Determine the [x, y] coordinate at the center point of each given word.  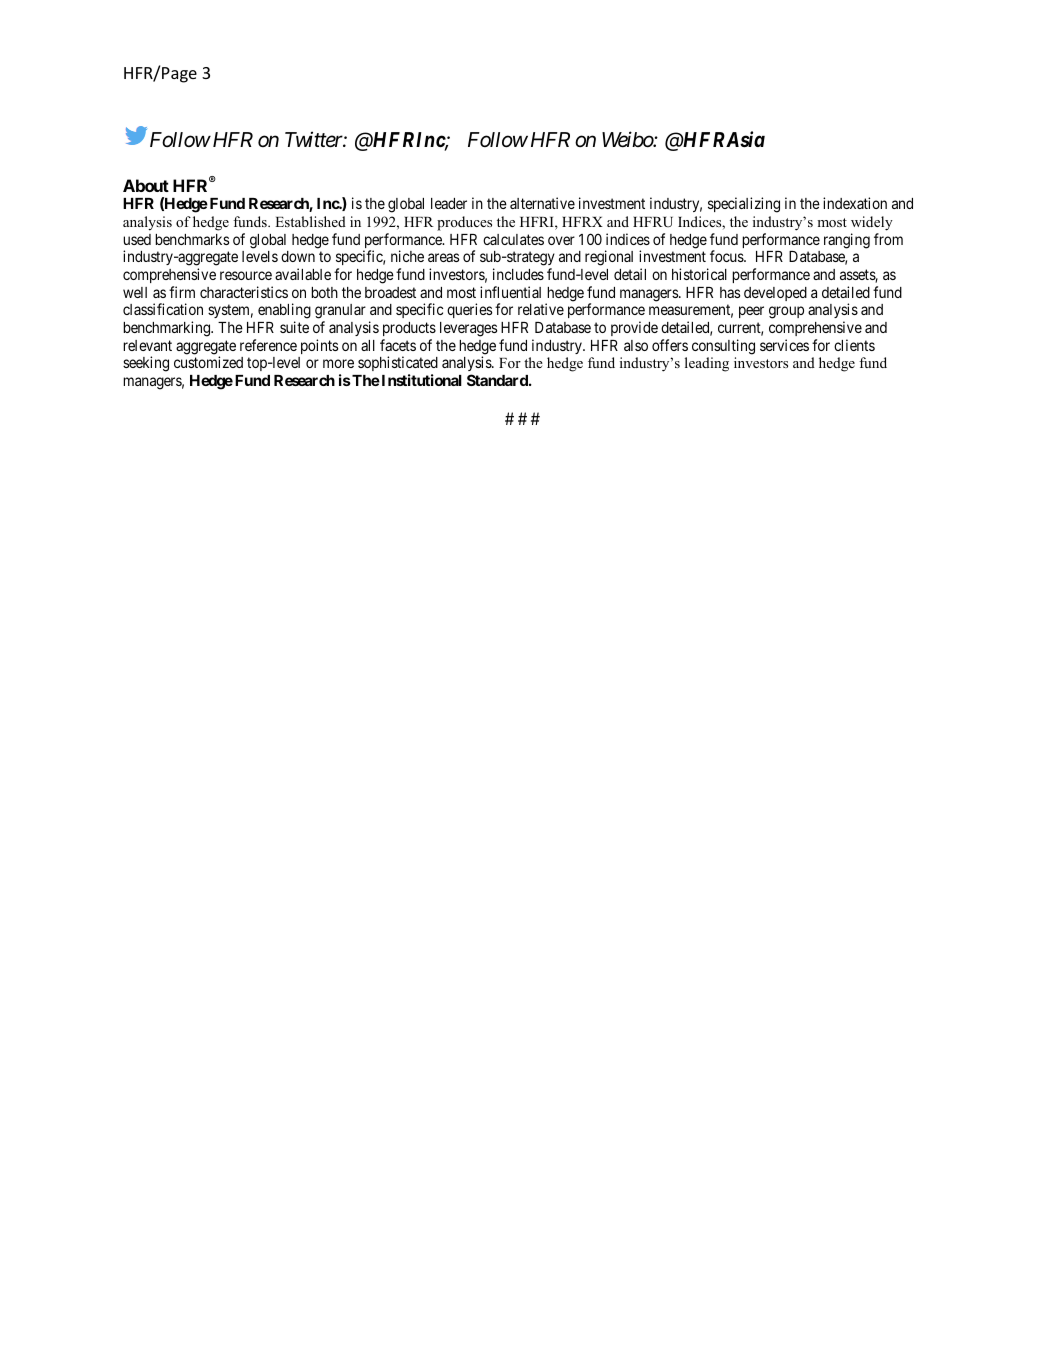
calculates [513, 239]
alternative [542, 203]
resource [246, 275]
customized [208, 362]
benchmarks [192, 239]
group [786, 312]
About [146, 185]
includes [518, 274]
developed [775, 294]
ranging [847, 241]
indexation [855, 203]
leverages [468, 329]
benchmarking [168, 329]
